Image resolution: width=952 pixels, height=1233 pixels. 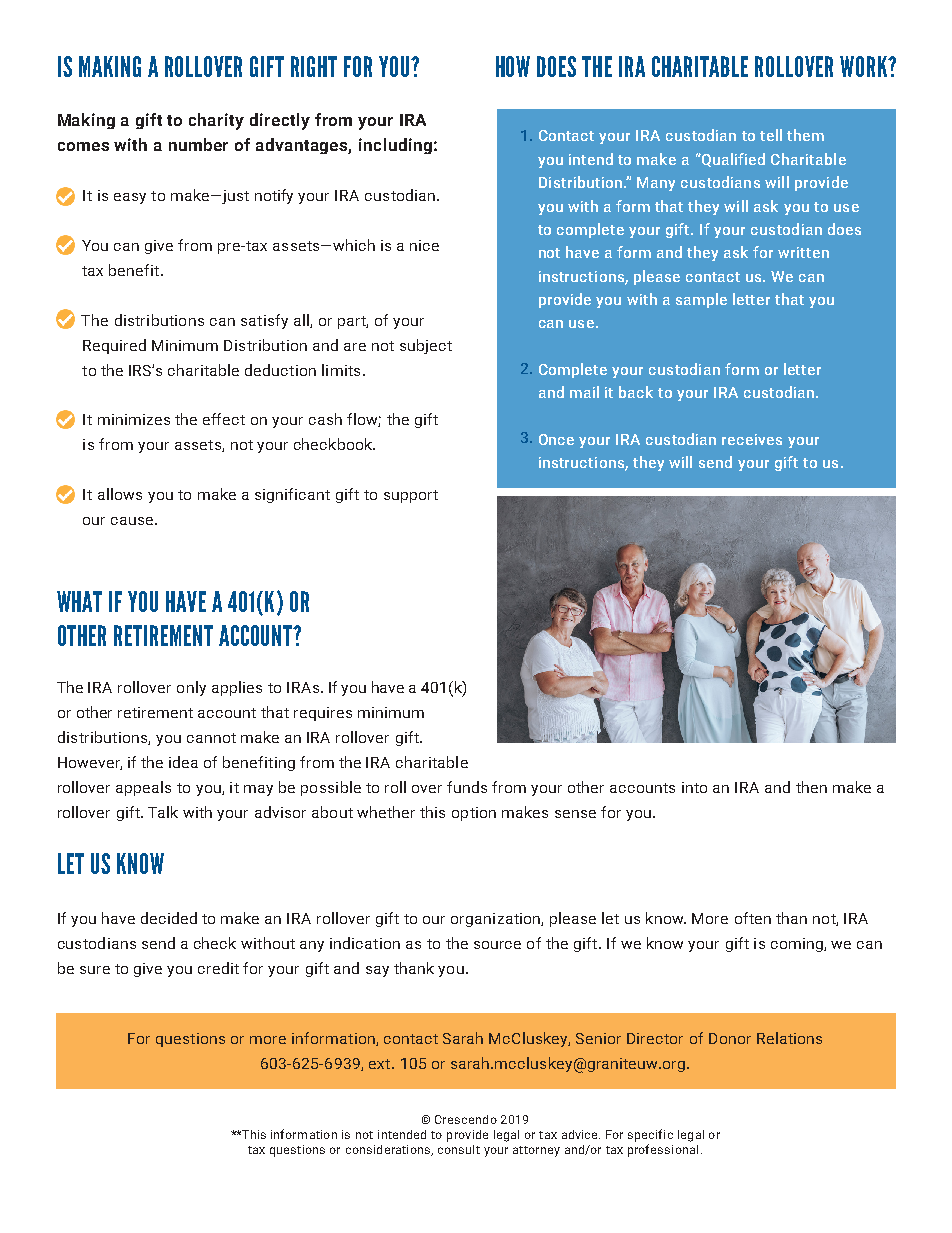 What do you see at coordinates (752, 439) in the image?
I see `receives` at bounding box center [752, 439].
